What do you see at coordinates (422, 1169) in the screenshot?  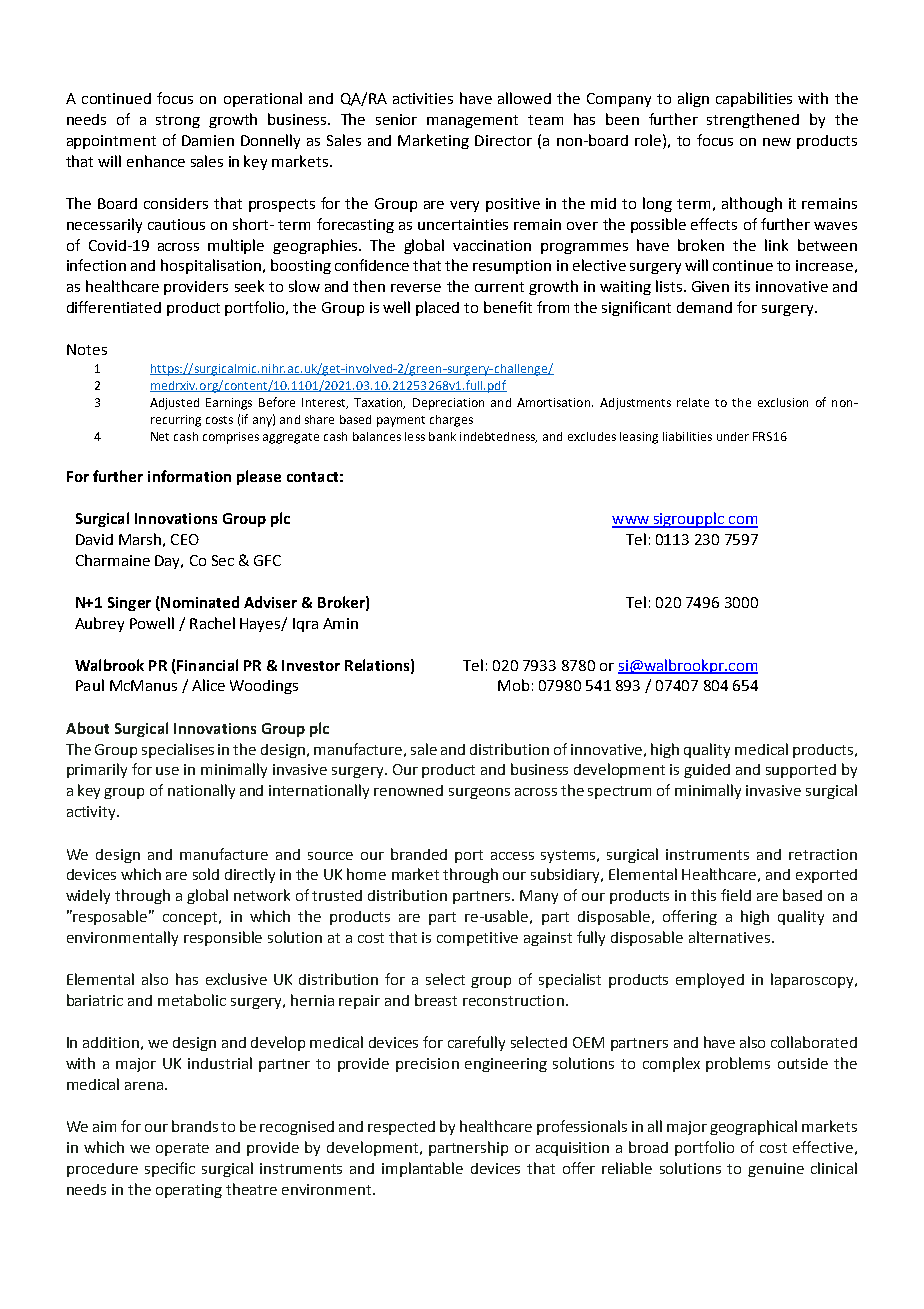 I see `implantable` at bounding box center [422, 1169].
